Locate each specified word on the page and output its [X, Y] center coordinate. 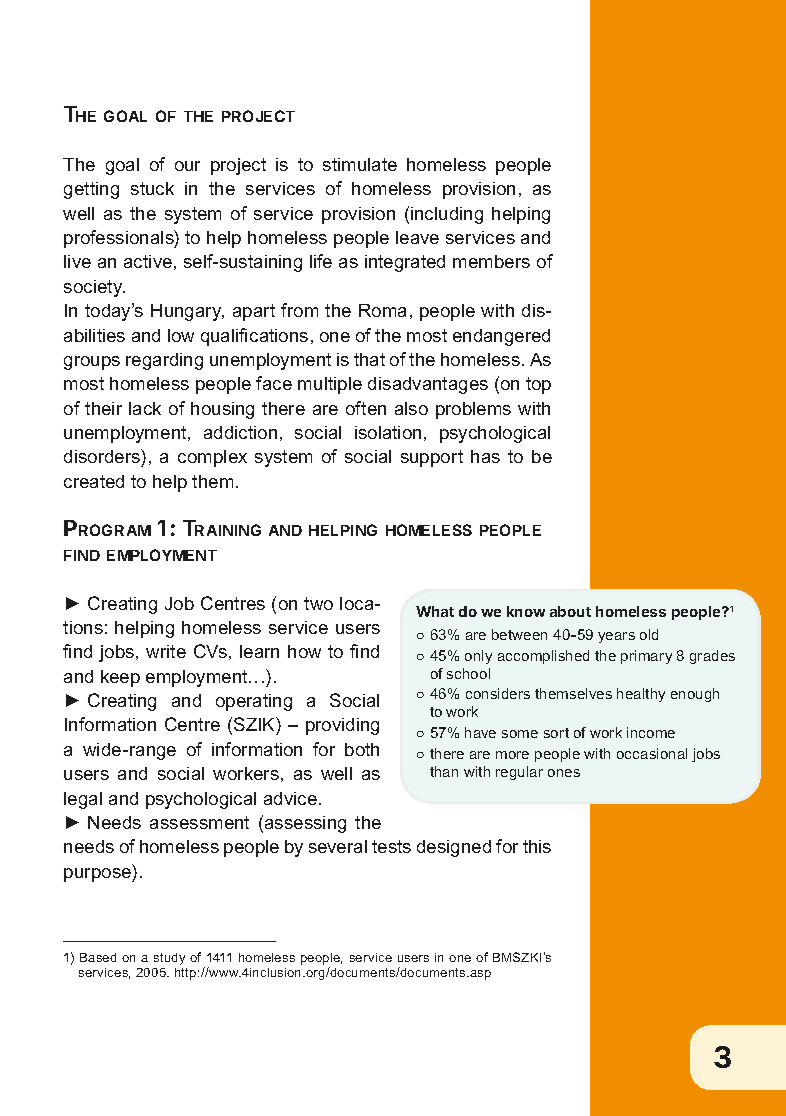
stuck [152, 188]
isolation [388, 432]
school [468, 673]
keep [120, 678]
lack [145, 408]
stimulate [360, 164]
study [169, 959]
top [538, 385]
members [491, 261]
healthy [641, 695]
